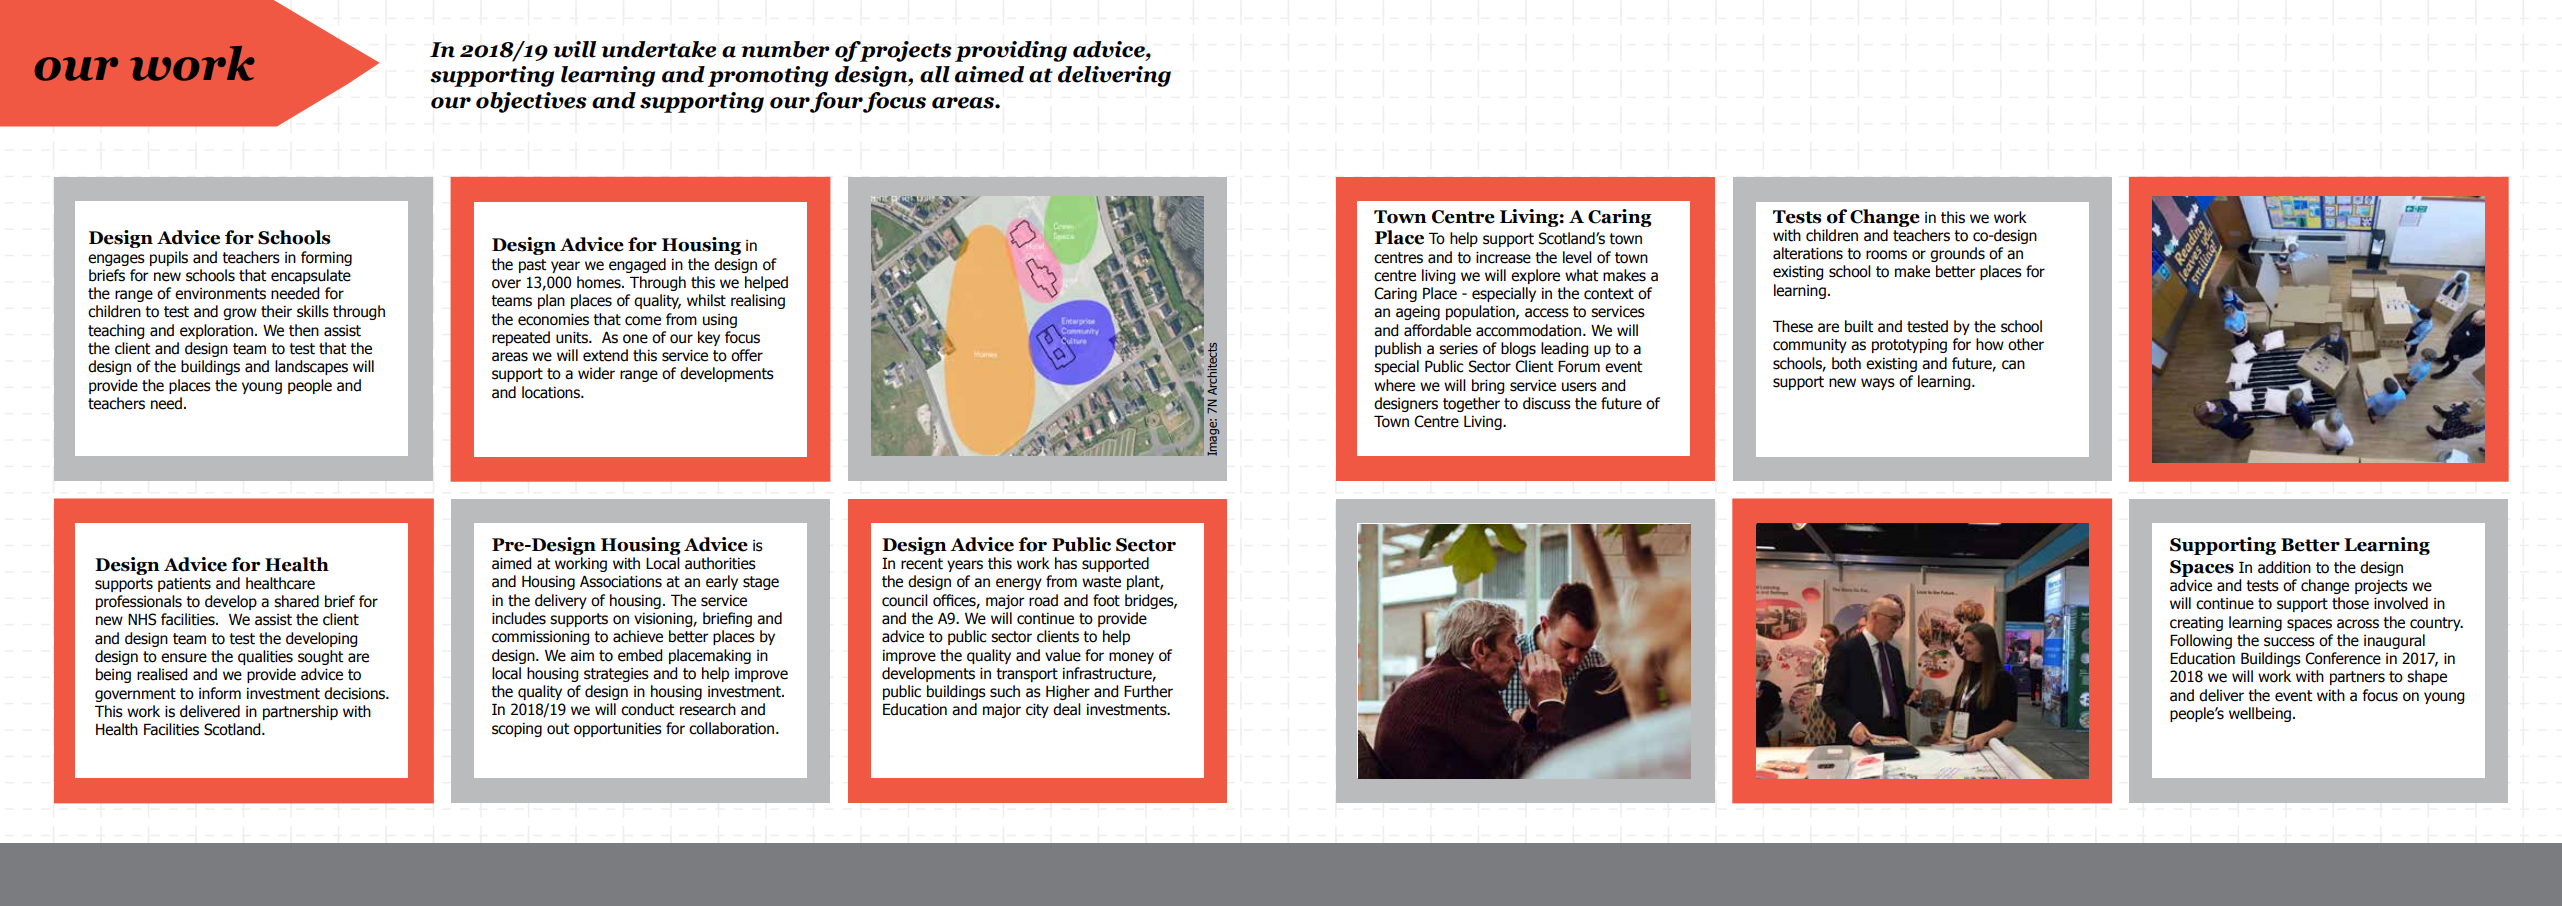 The width and height of the screenshot is (2562, 906). What do you see at coordinates (1394, 385) in the screenshot?
I see `where` at bounding box center [1394, 385].
